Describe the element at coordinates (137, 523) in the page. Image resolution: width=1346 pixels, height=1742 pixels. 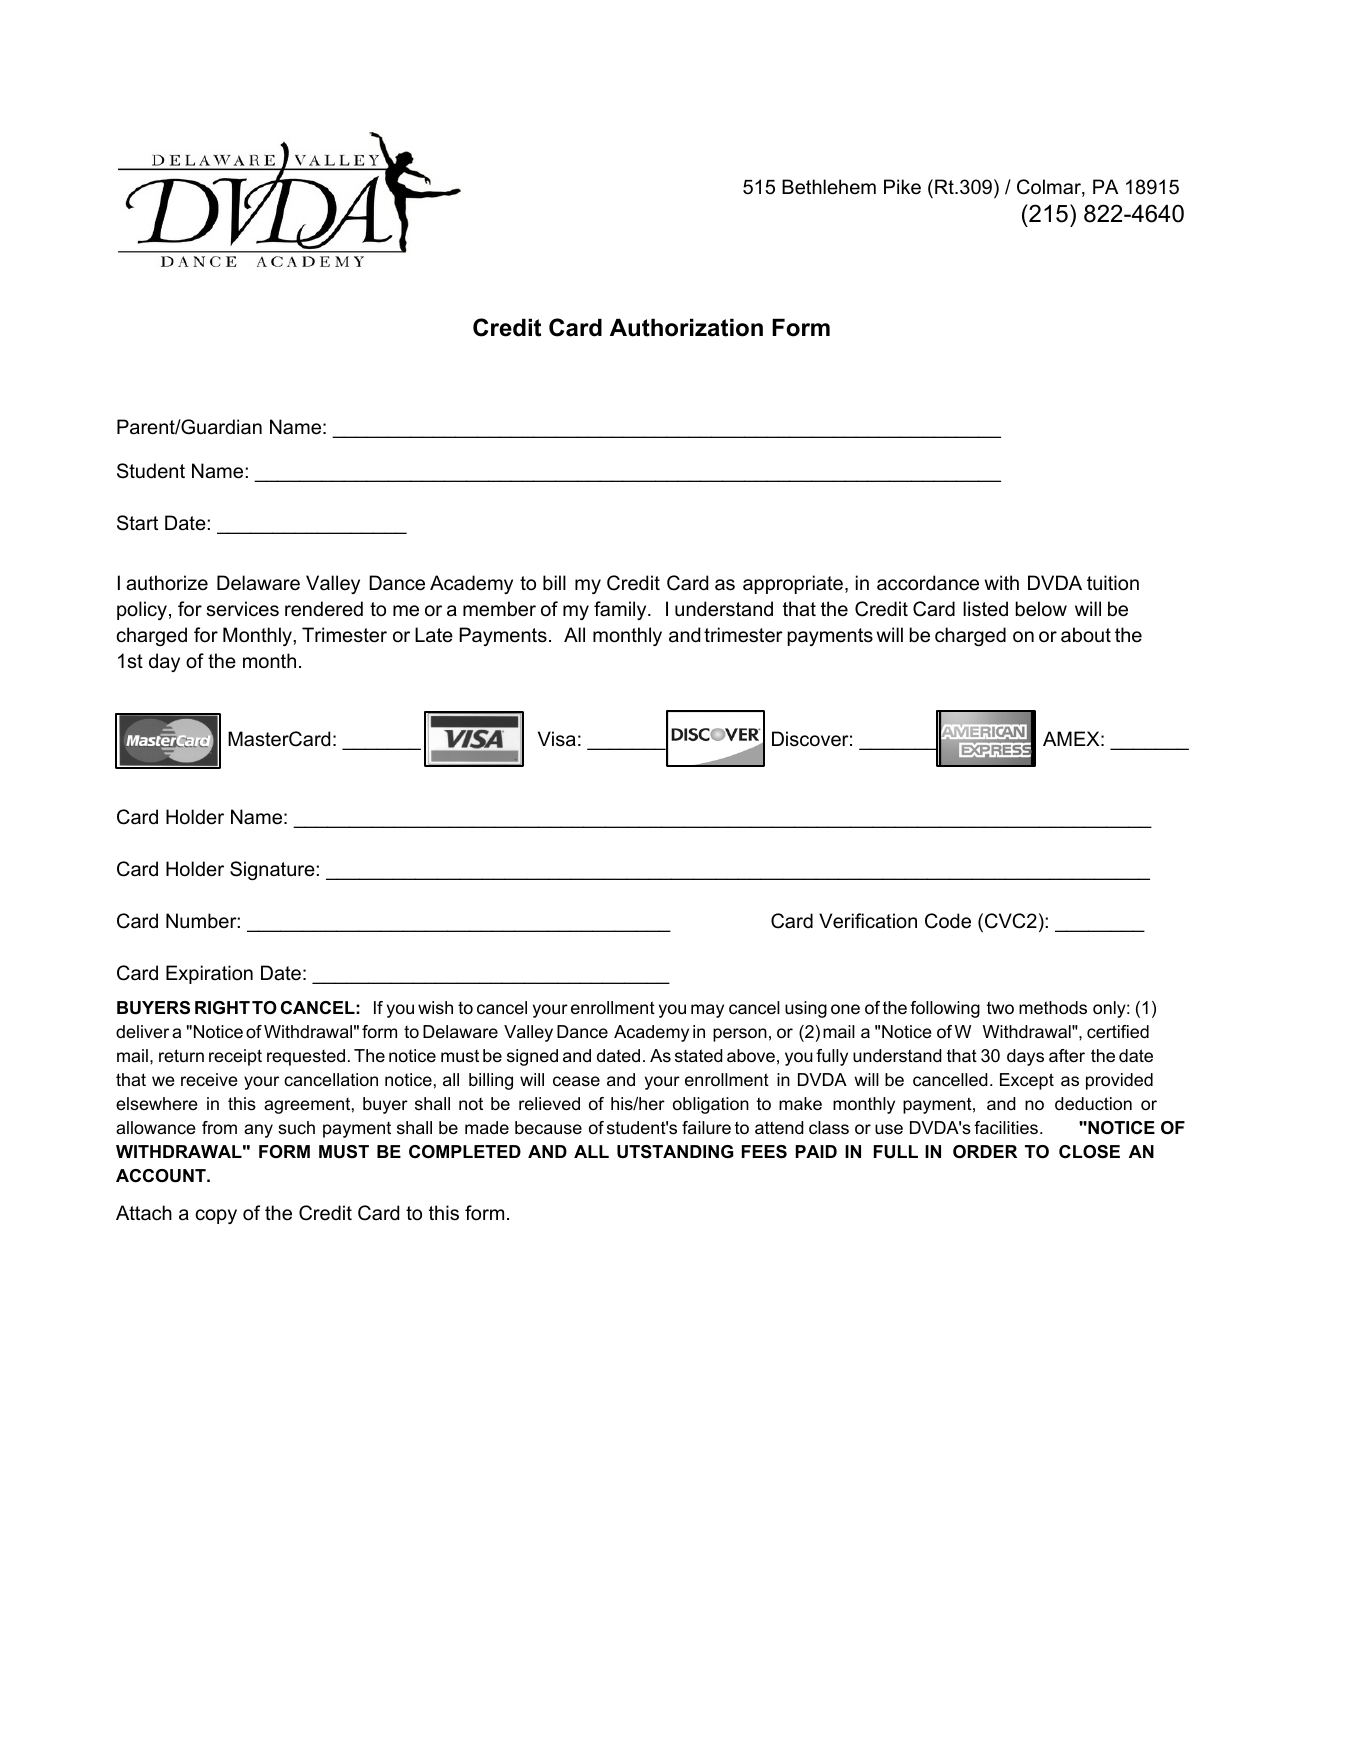
I see `Start` at that location.
